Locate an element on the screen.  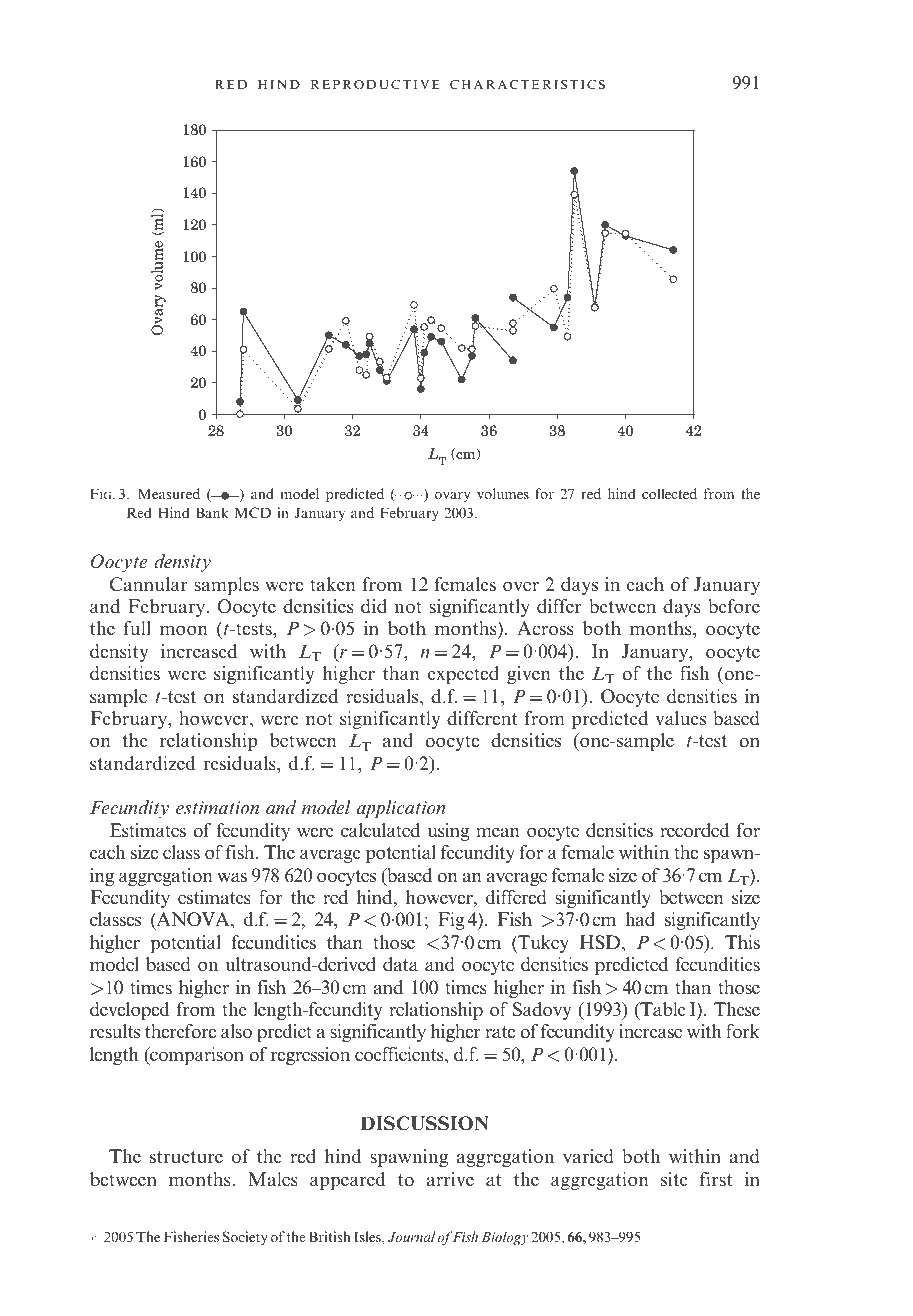
over is located at coordinates (521, 586).
